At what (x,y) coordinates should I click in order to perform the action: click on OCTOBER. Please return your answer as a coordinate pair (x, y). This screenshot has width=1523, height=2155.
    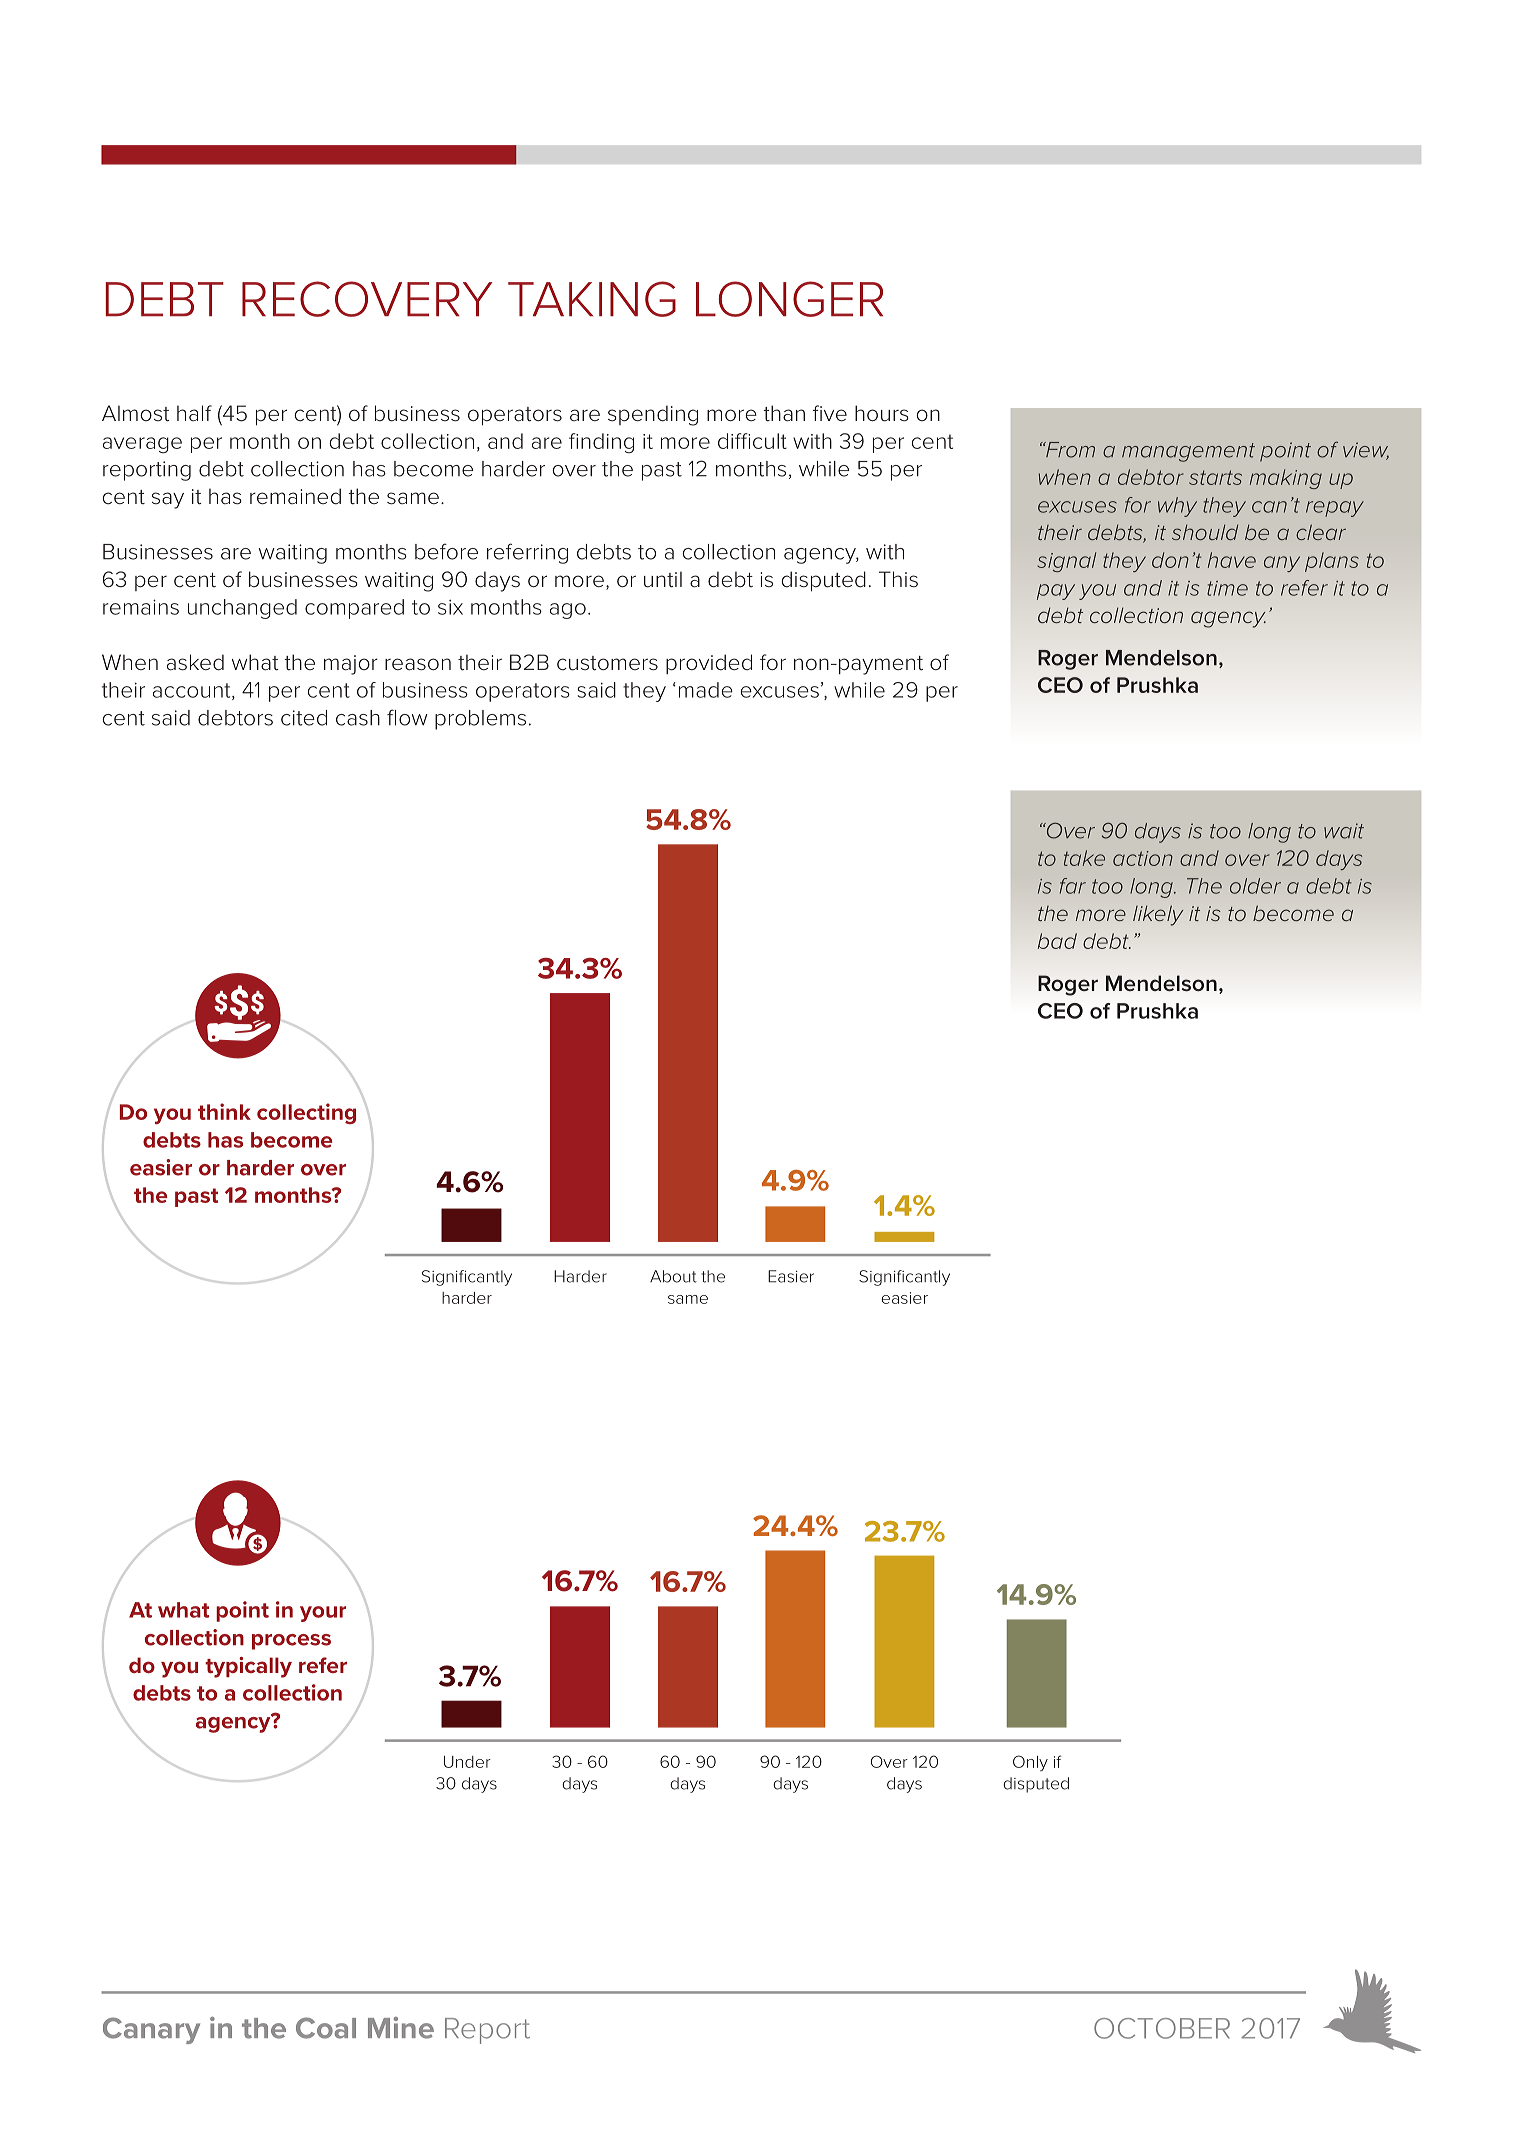
    Looking at the image, I should click on (1162, 2028).
